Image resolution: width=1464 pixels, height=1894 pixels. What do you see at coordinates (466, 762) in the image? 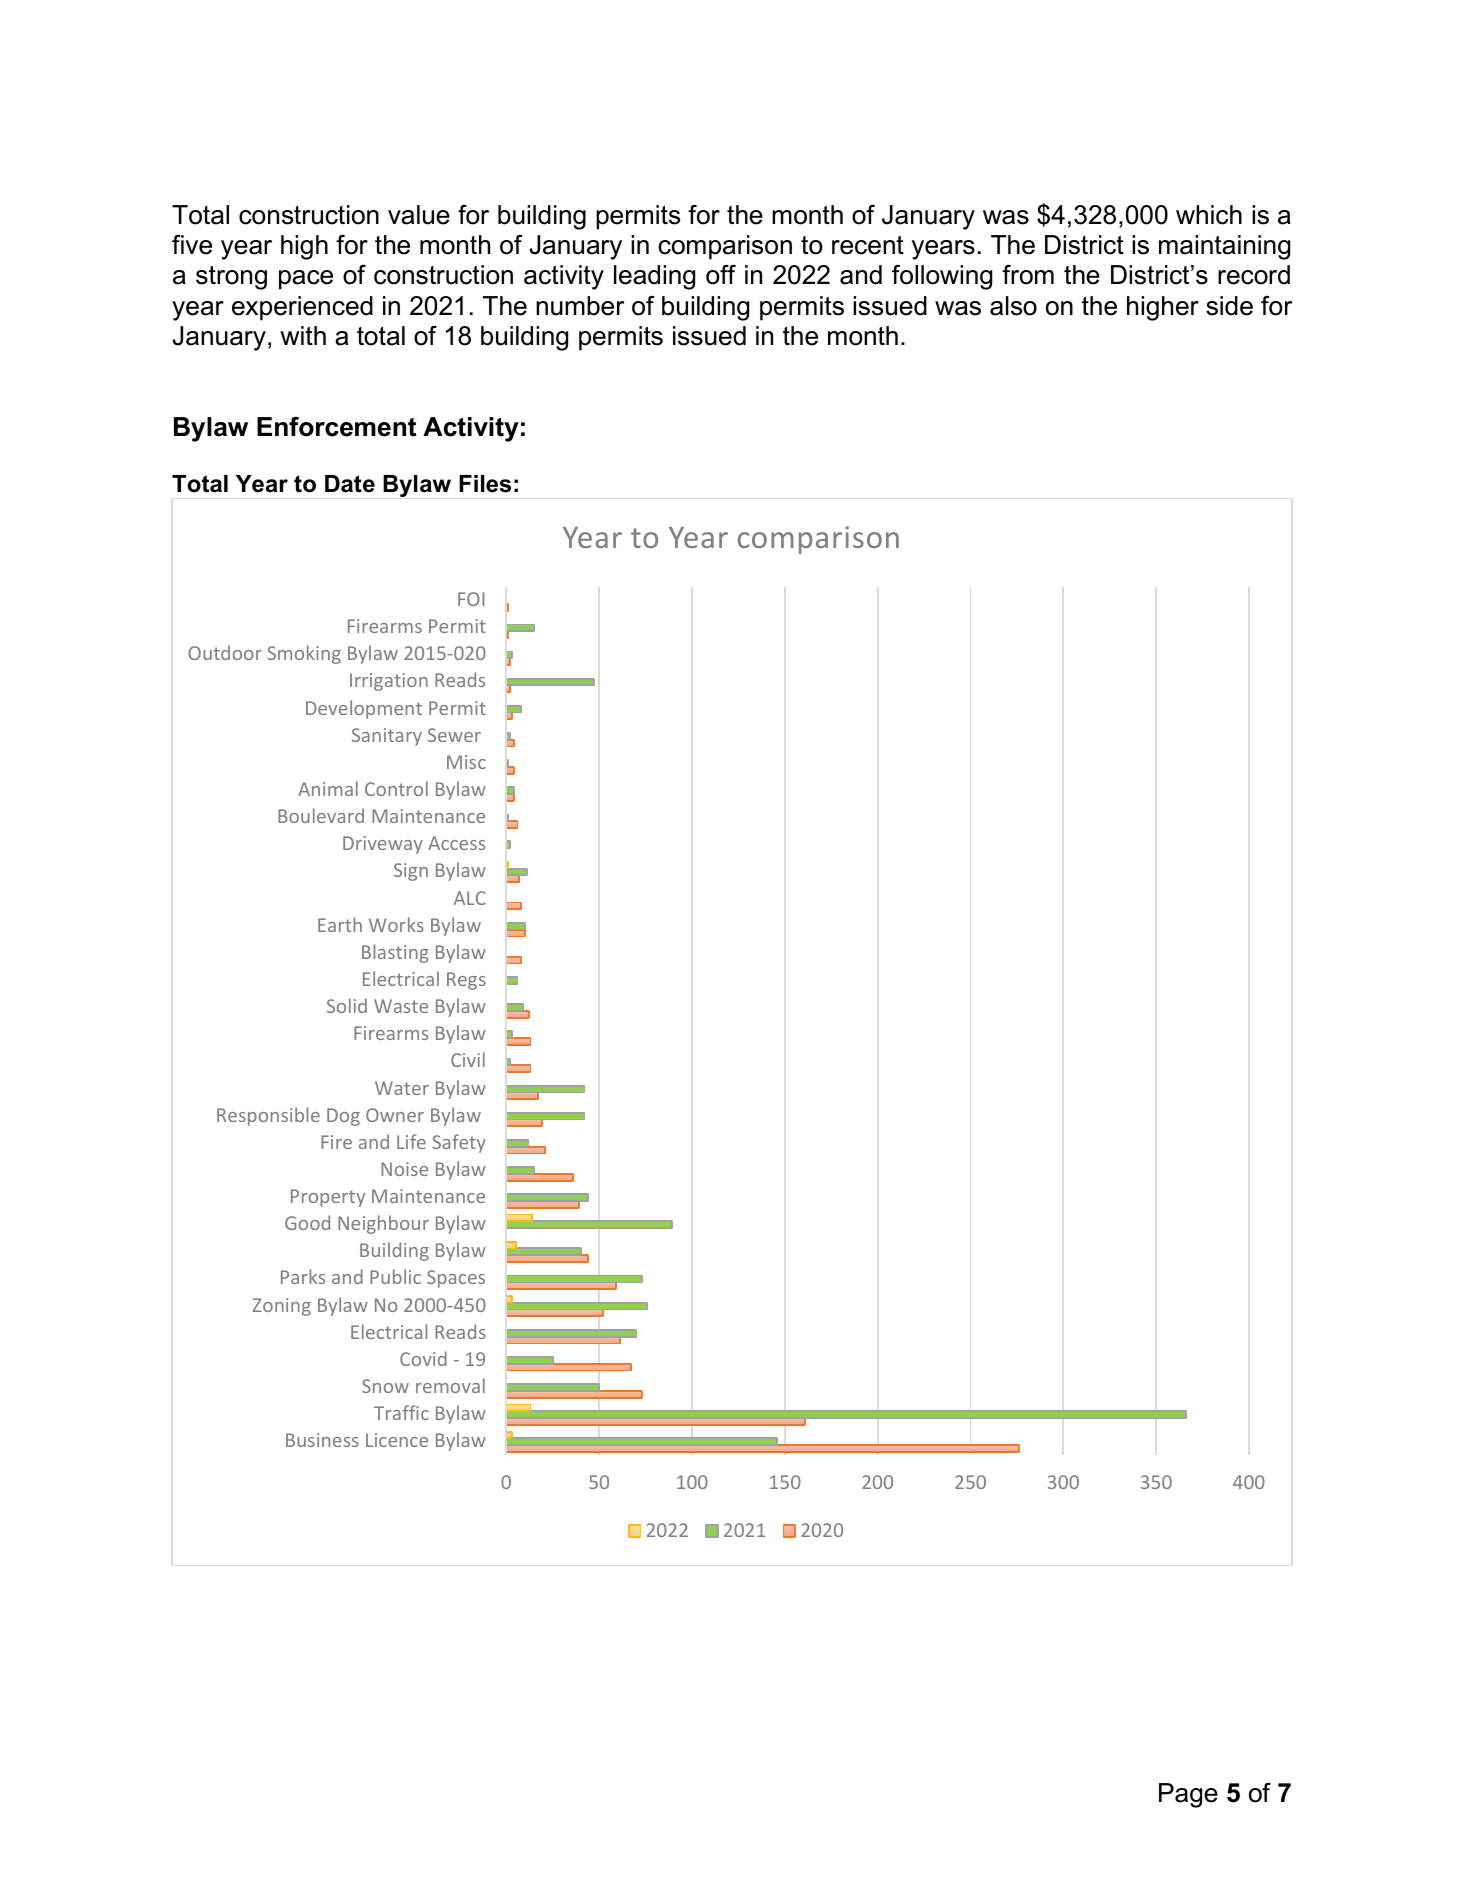
I see `Misc` at bounding box center [466, 762].
